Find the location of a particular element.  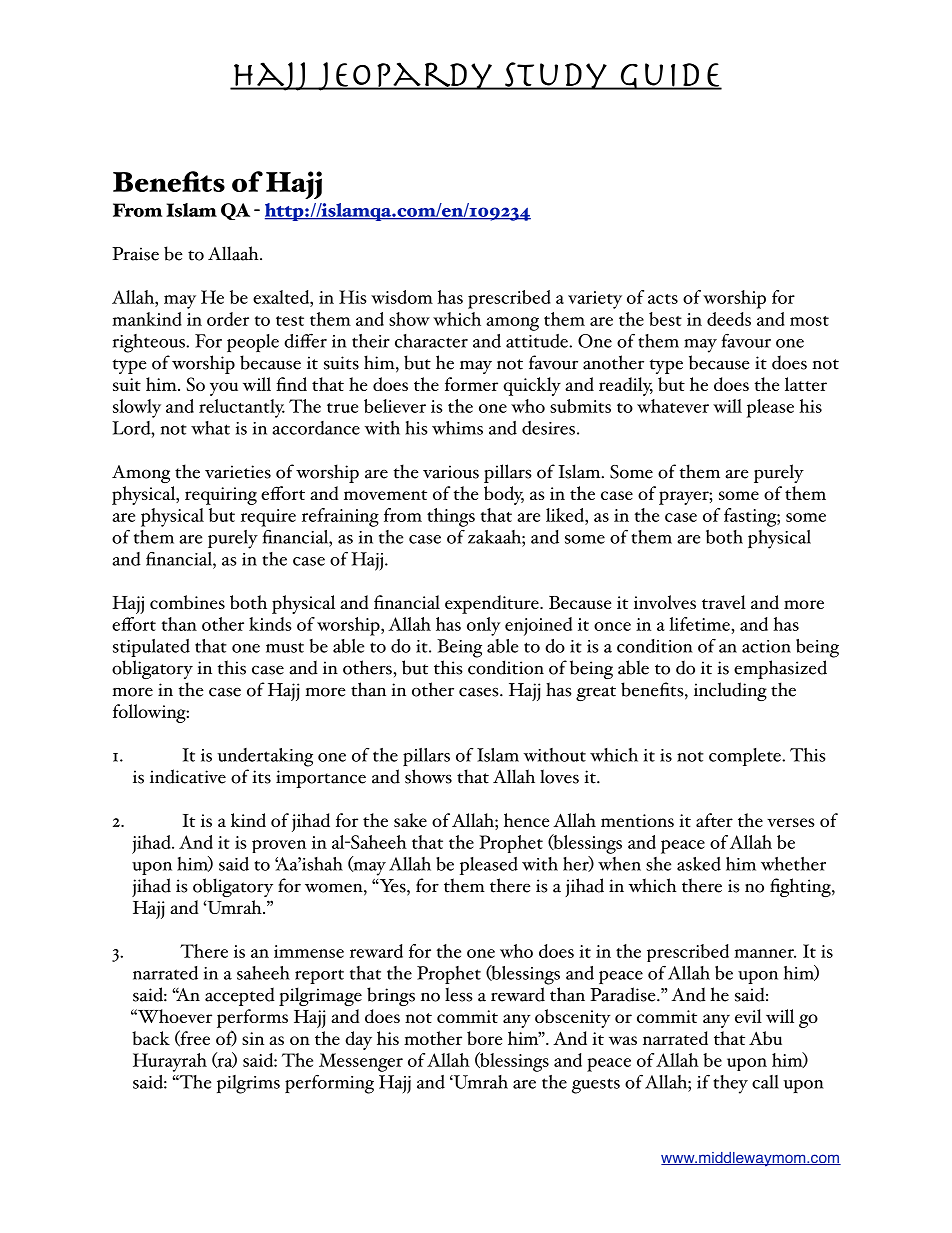

Study is located at coordinates (556, 76).
